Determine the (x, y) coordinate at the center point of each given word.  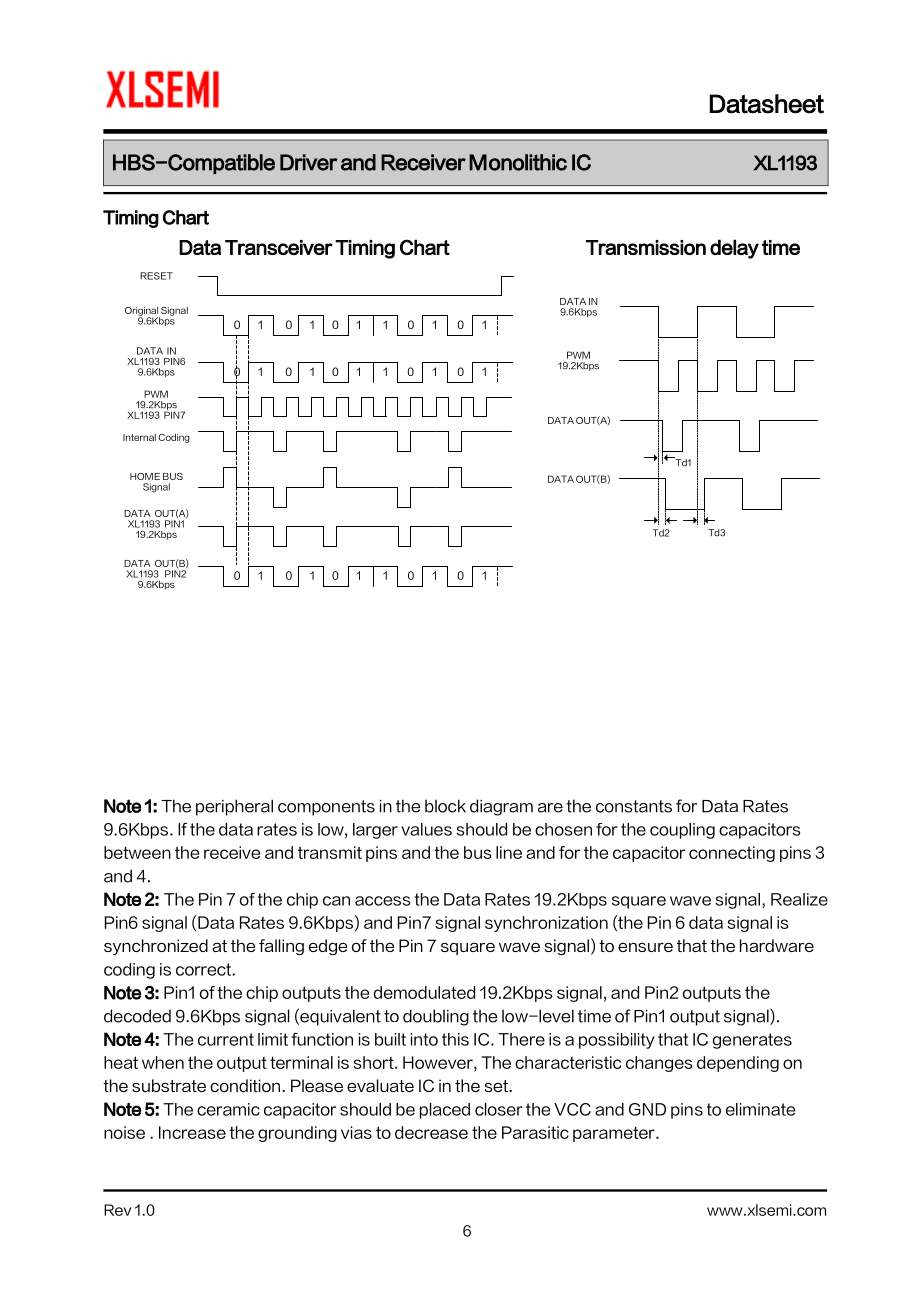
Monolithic (518, 162)
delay (734, 249)
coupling (682, 831)
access (382, 901)
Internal (139, 437)
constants (634, 806)
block (445, 806)
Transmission (646, 247)
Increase (192, 1132)
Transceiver (279, 247)
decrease (431, 1132)
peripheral (234, 807)
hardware (777, 945)
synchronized (156, 947)
